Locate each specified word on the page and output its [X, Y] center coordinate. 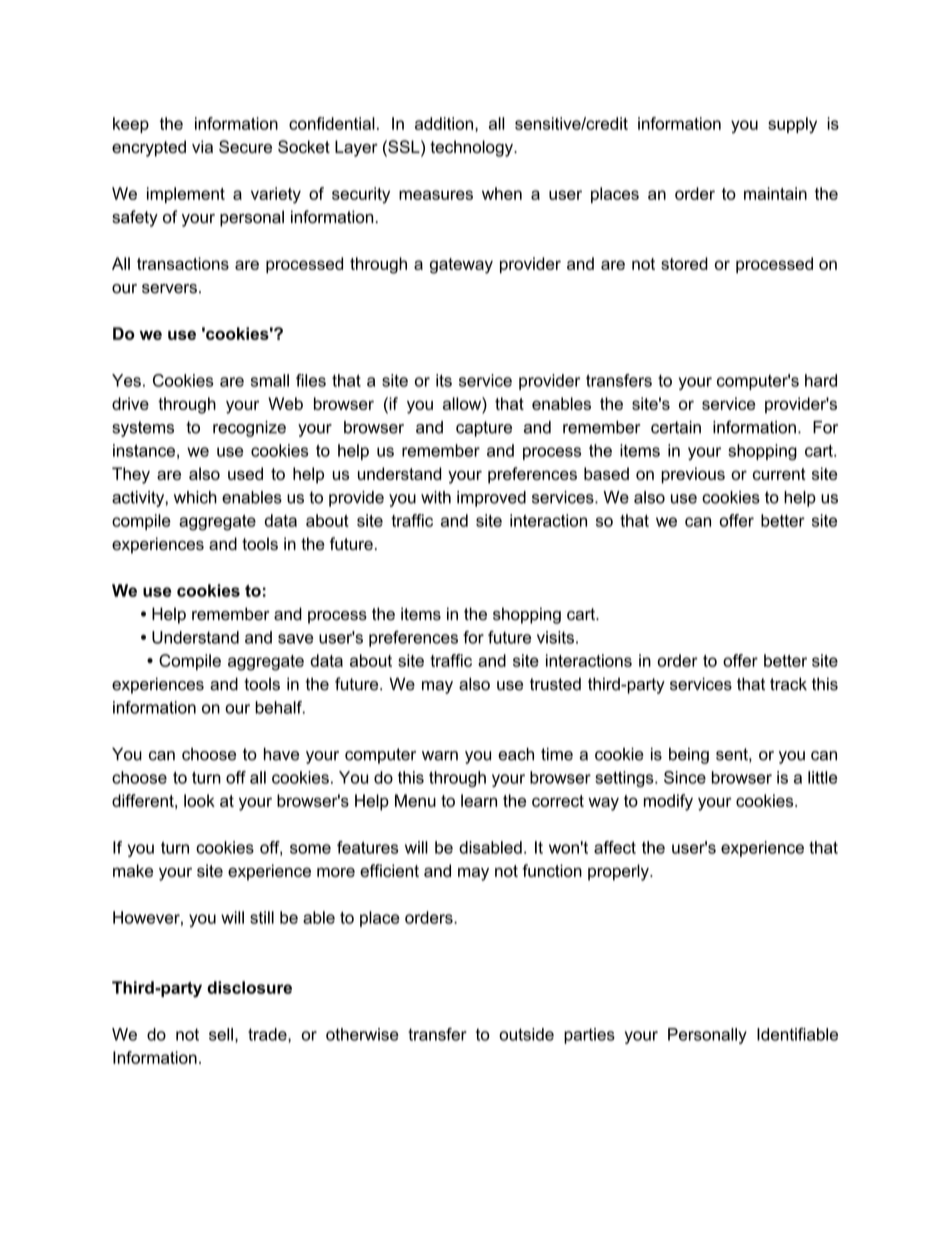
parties [589, 1036]
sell [221, 1034]
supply [792, 125]
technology [472, 148]
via [202, 146]
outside [526, 1034]
